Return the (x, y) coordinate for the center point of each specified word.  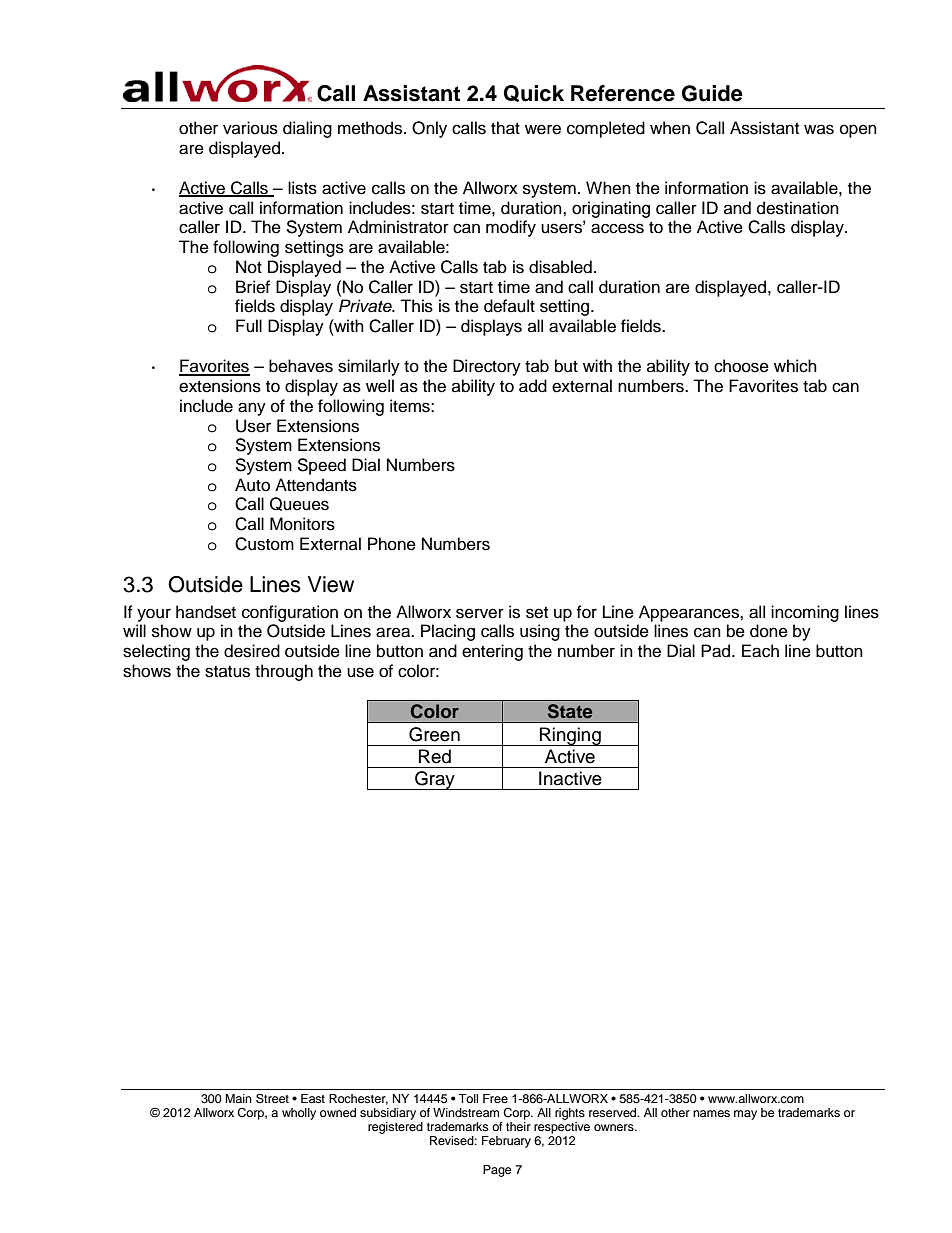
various (250, 128)
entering (492, 652)
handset (206, 612)
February (506, 1142)
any (252, 409)
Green (434, 734)
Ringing (570, 736)
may (745, 1115)
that (505, 128)
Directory (487, 367)
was (819, 129)
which (795, 366)
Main (238, 1098)
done (769, 631)
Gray (435, 780)
